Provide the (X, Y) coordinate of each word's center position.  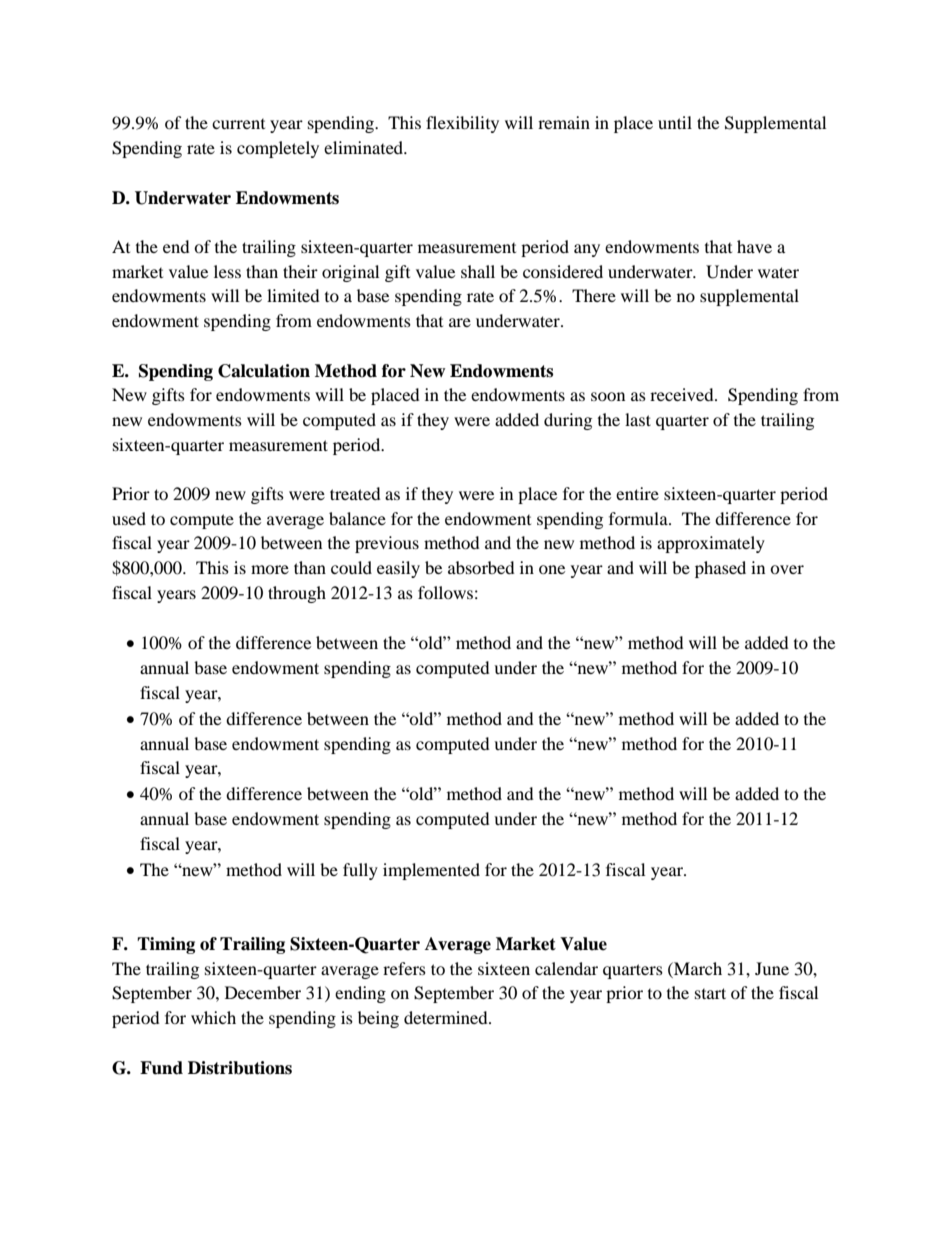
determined (447, 1017)
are (460, 322)
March (697, 968)
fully (360, 871)
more (270, 569)
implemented (431, 871)
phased (720, 569)
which (213, 1017)
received (683, 394)
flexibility (462, 124)
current (238, 124)
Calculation (264, 371)
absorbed (481, 567)
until (675, 122)
